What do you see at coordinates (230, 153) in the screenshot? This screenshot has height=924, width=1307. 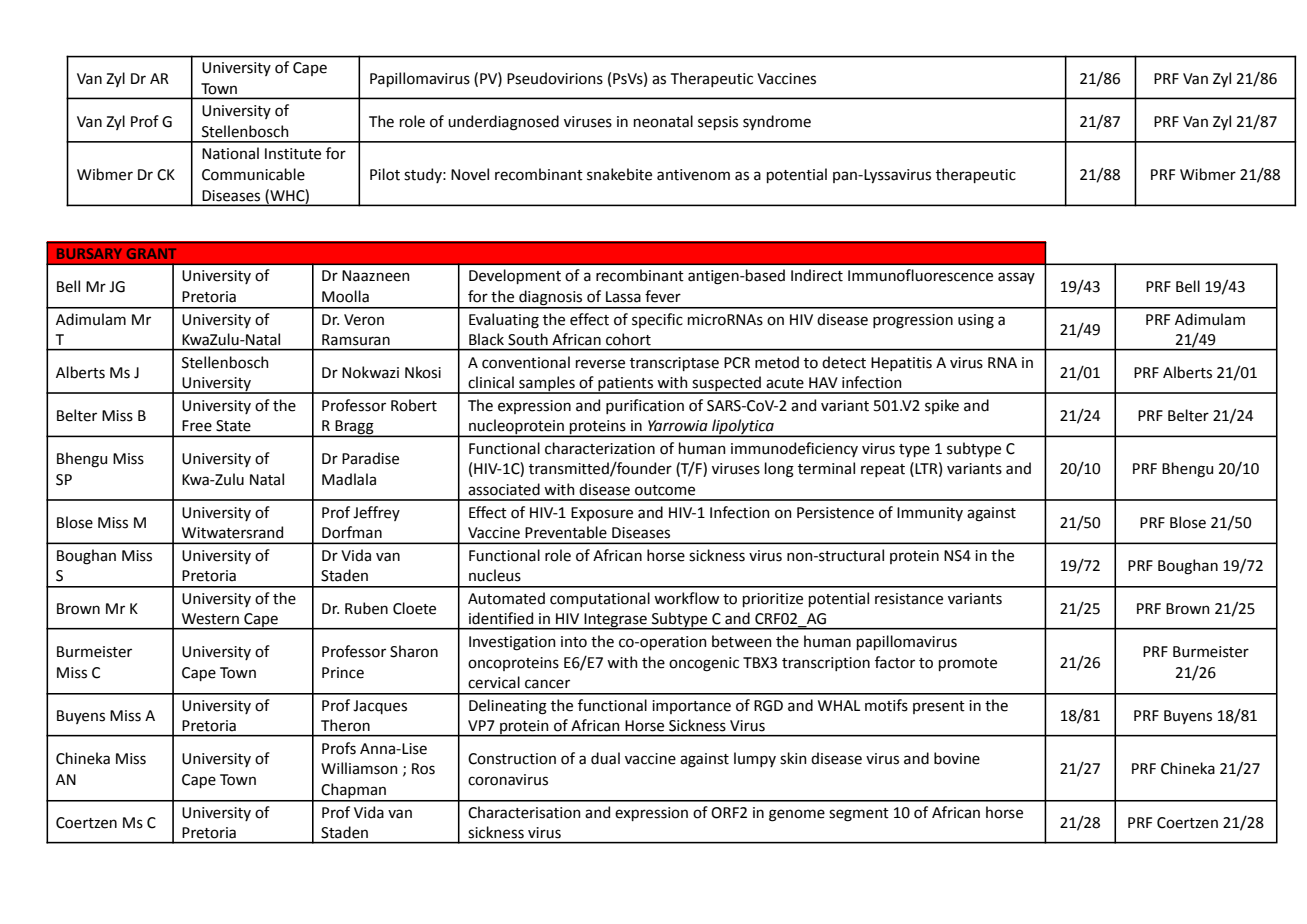 I see `National` at bounding box center [230, 153].
